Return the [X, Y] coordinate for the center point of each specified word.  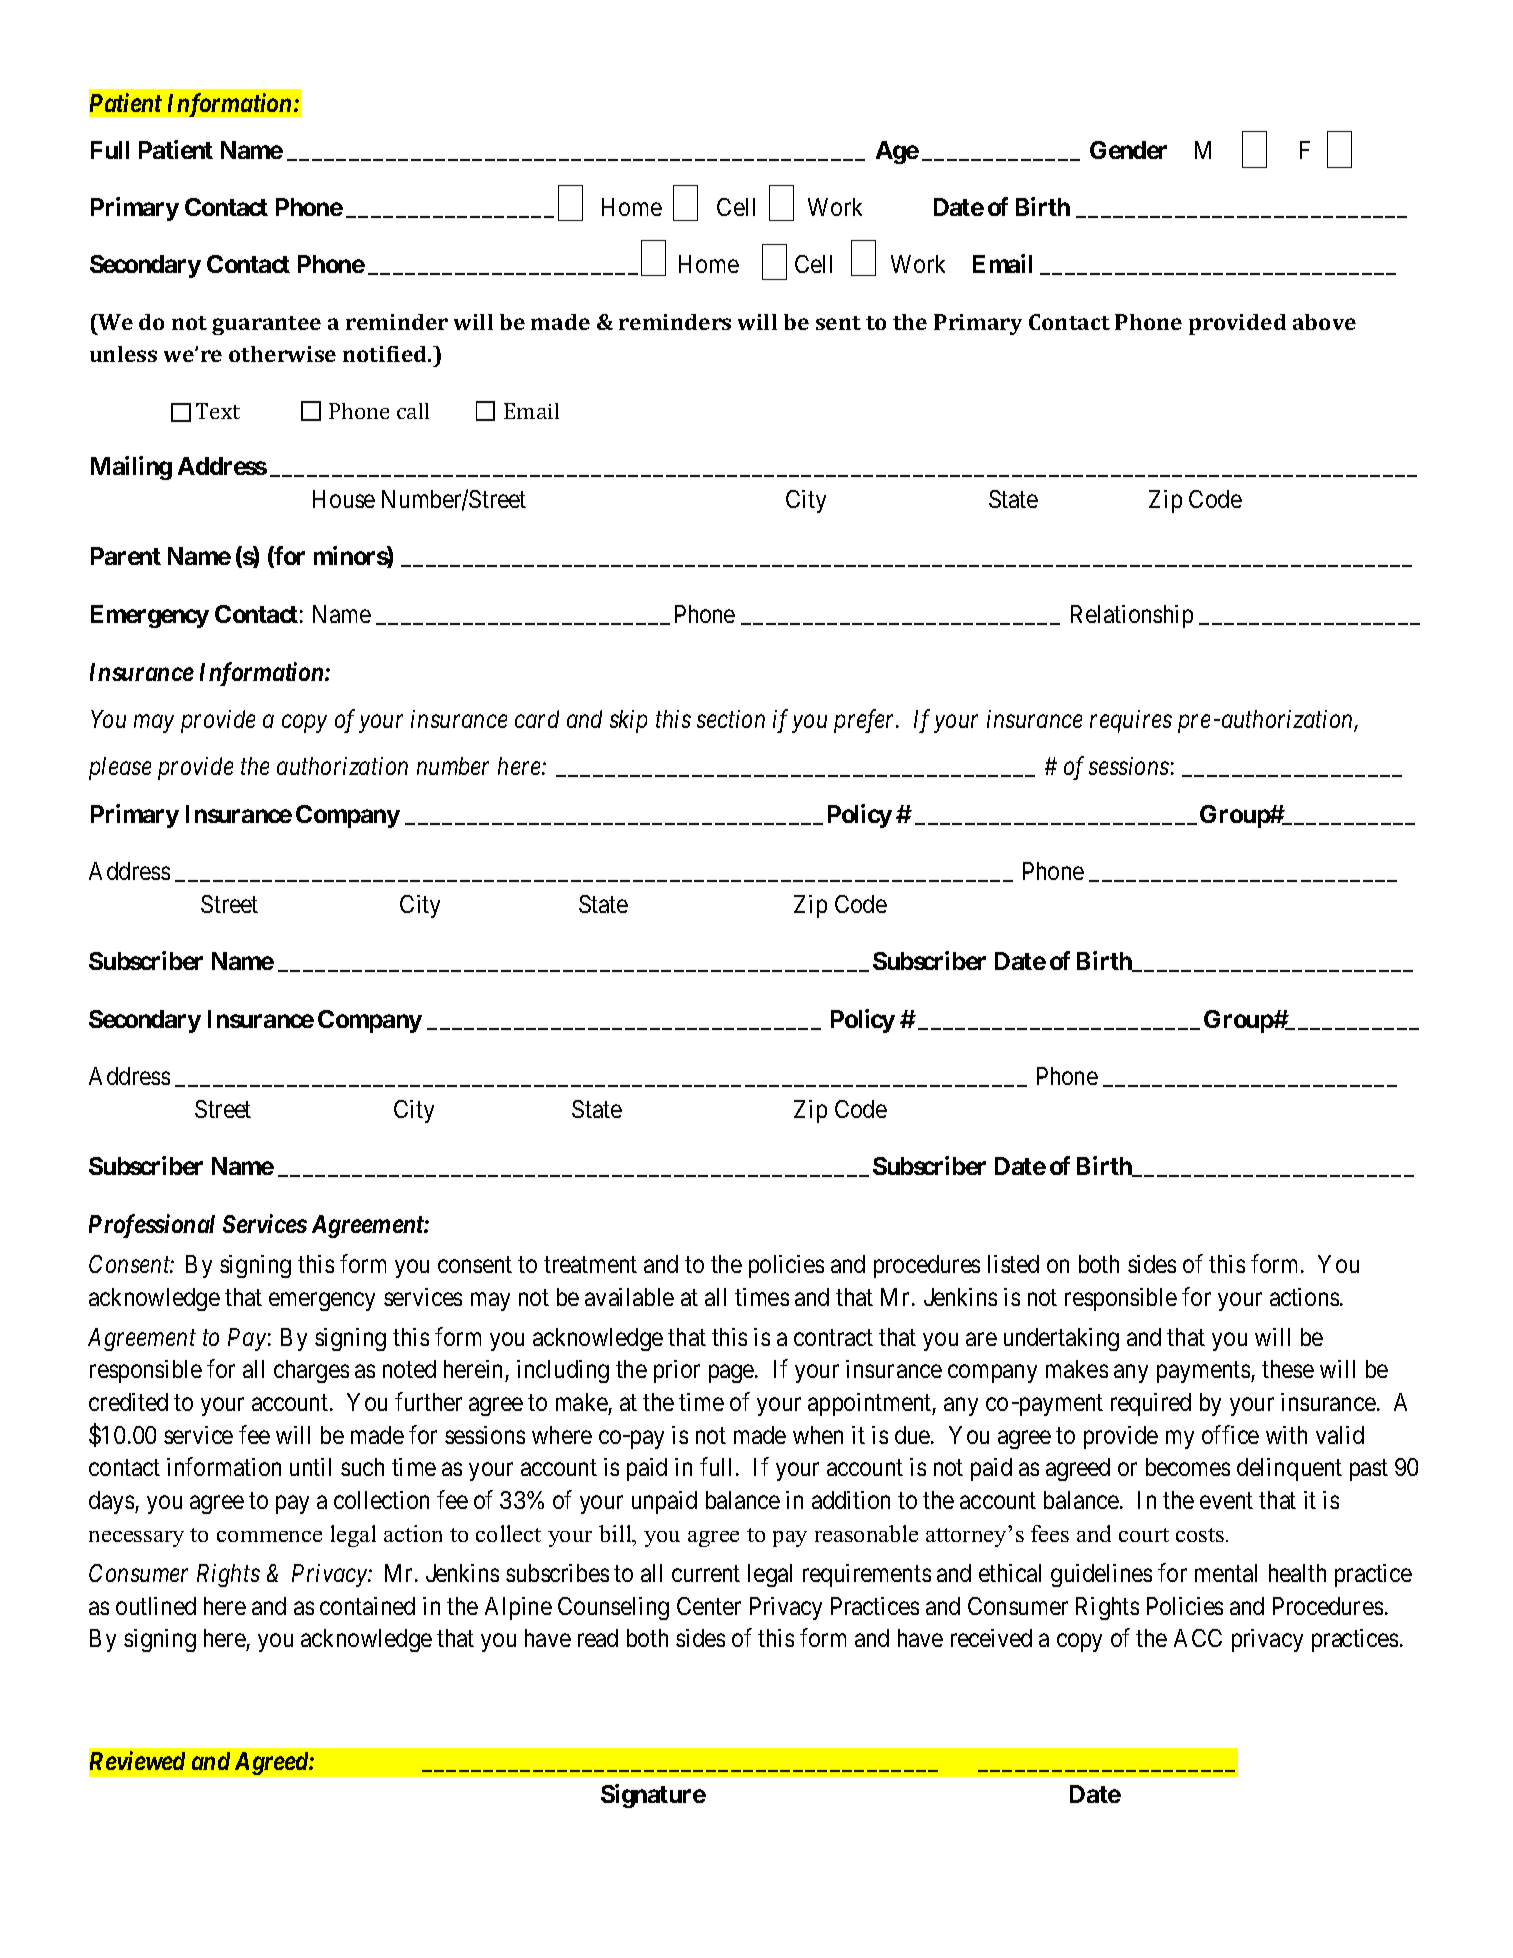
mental [1226, 1573]
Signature [653, 1796]
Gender [1128, 150]
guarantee [266, 325]
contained [367, 1606]
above [1324, 322]
